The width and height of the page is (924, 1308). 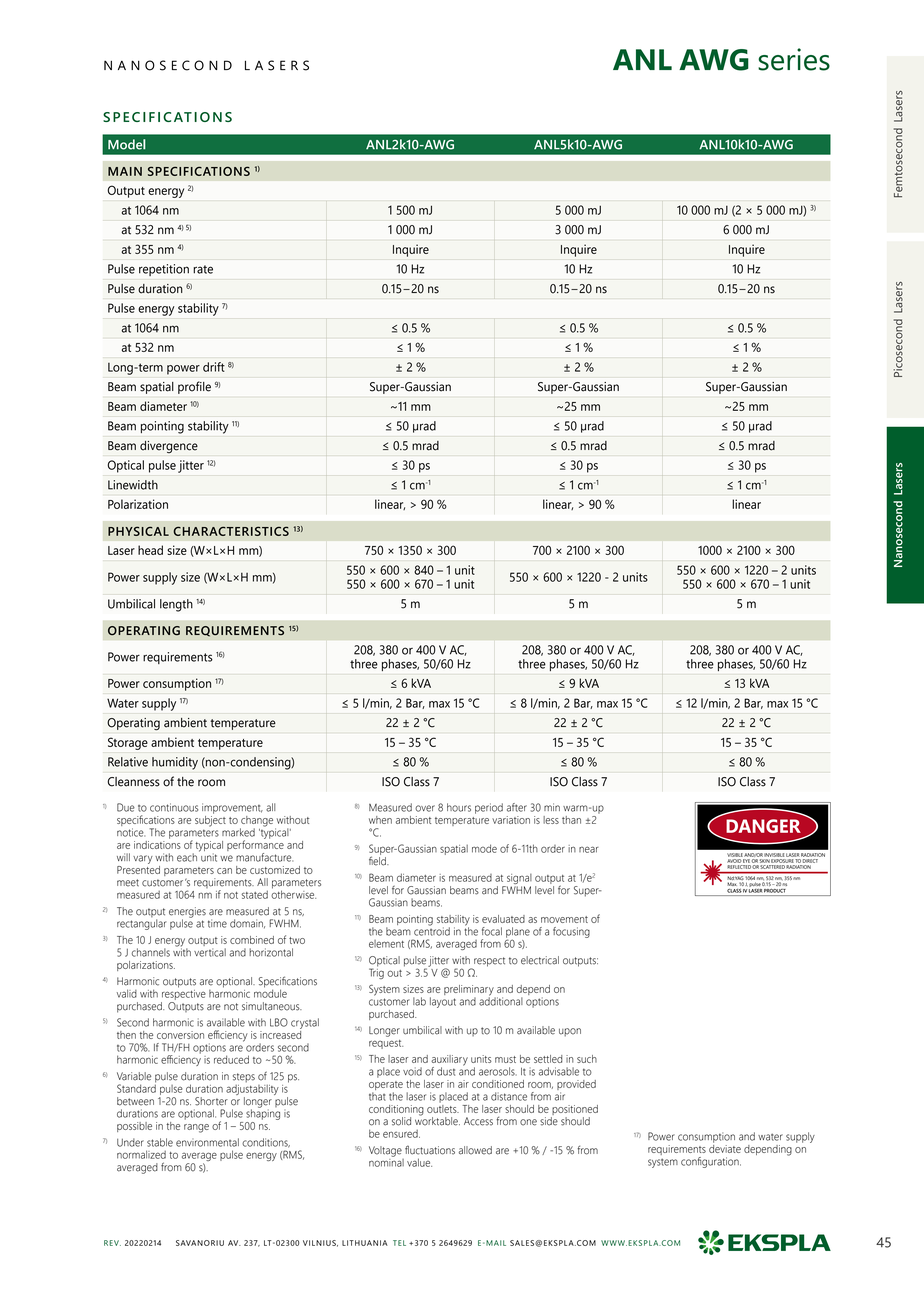 What do you see at coordinates (214, 367) in the page?
I see `drift` at bounding box center [214, 367].
